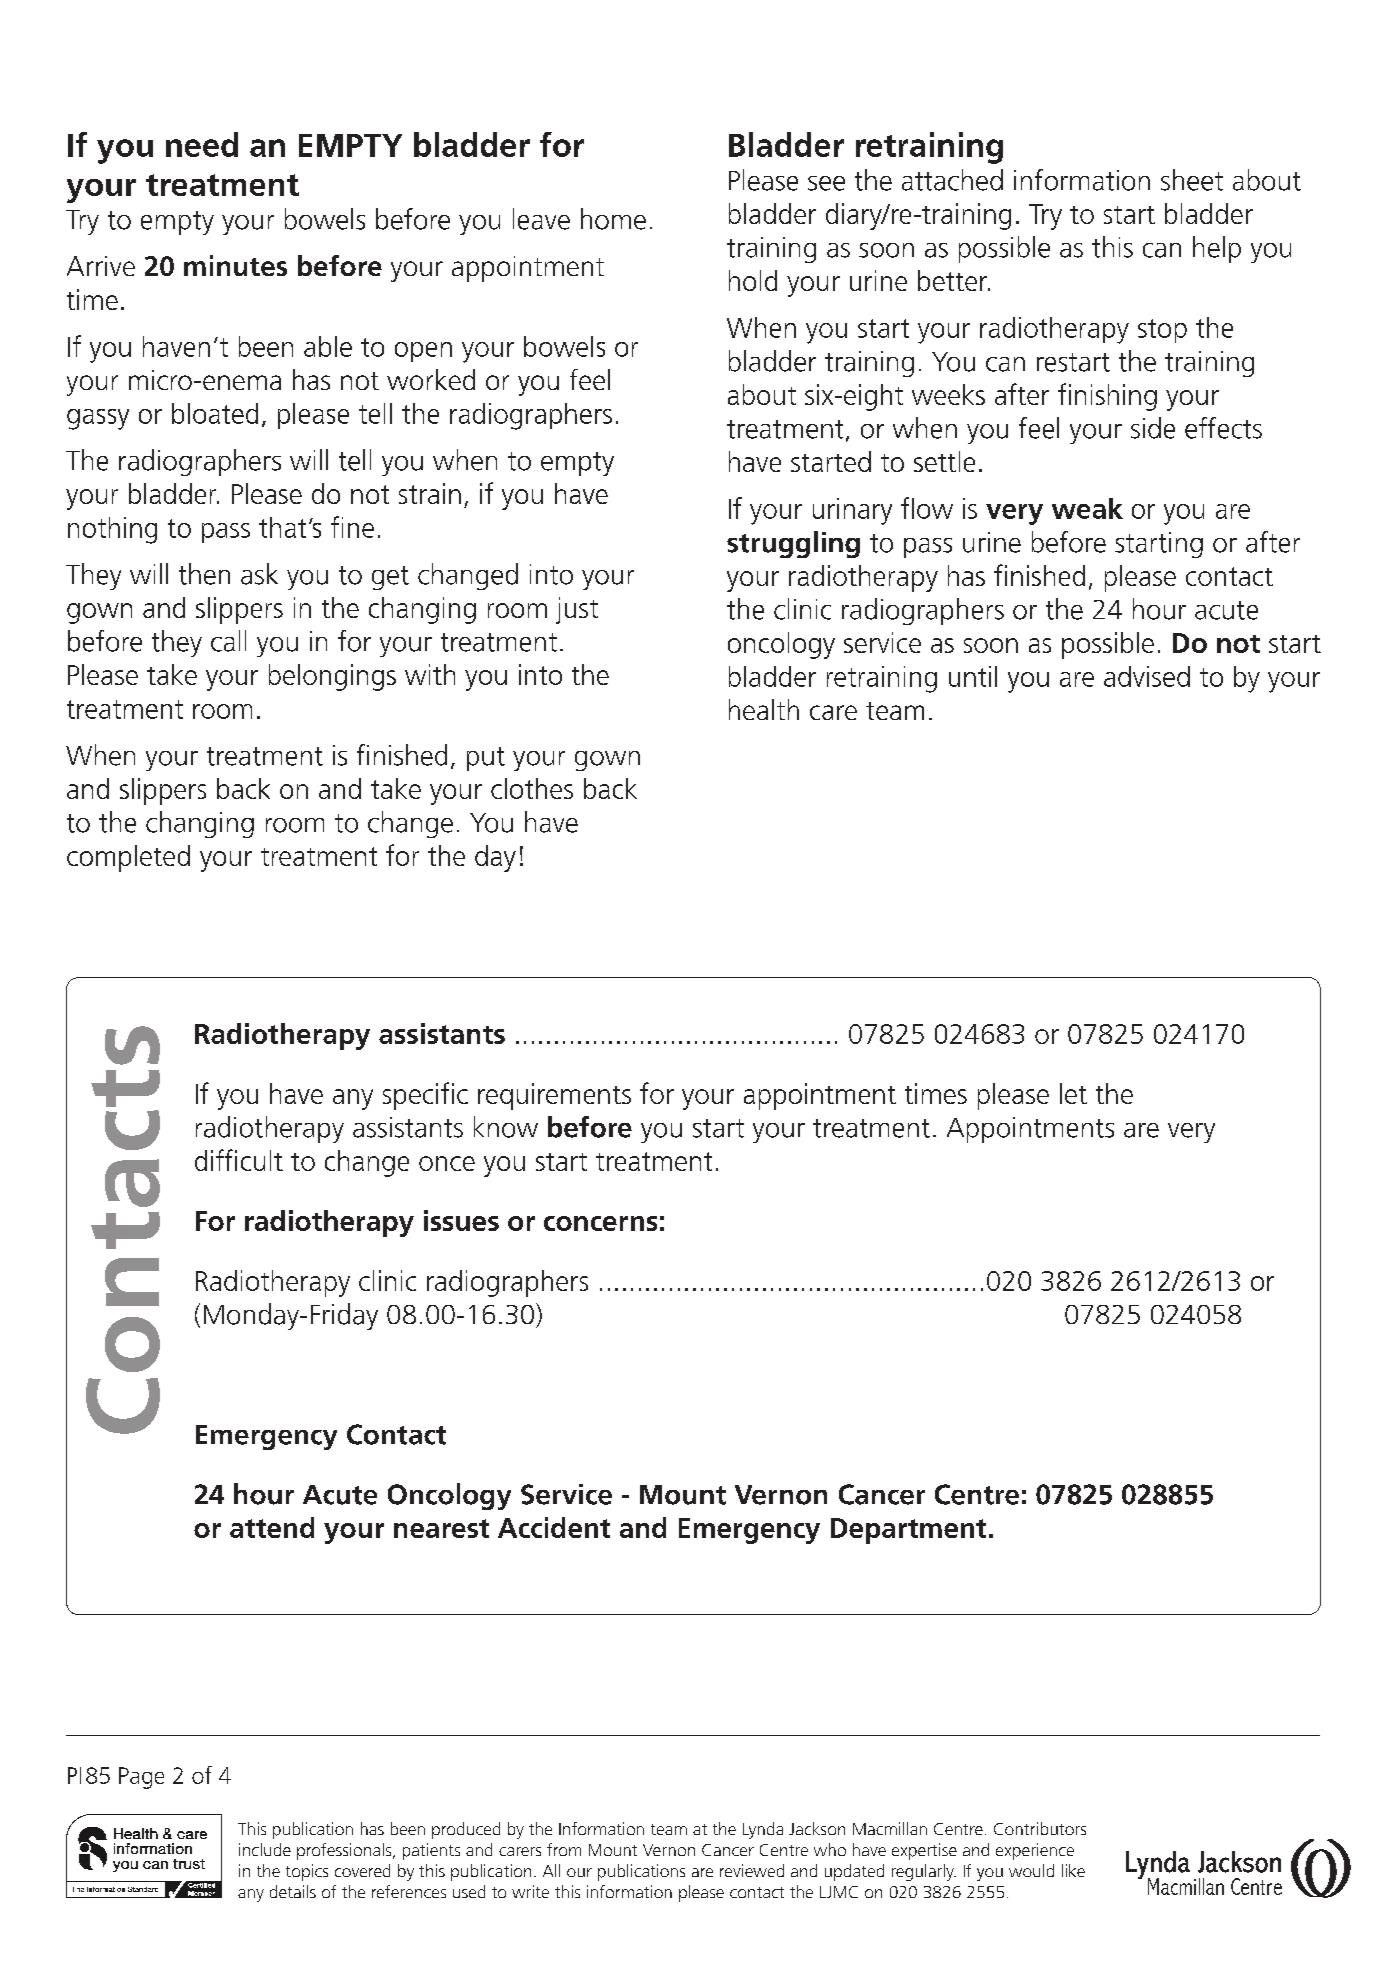  I want to click on Department, so click(908, 1531).
